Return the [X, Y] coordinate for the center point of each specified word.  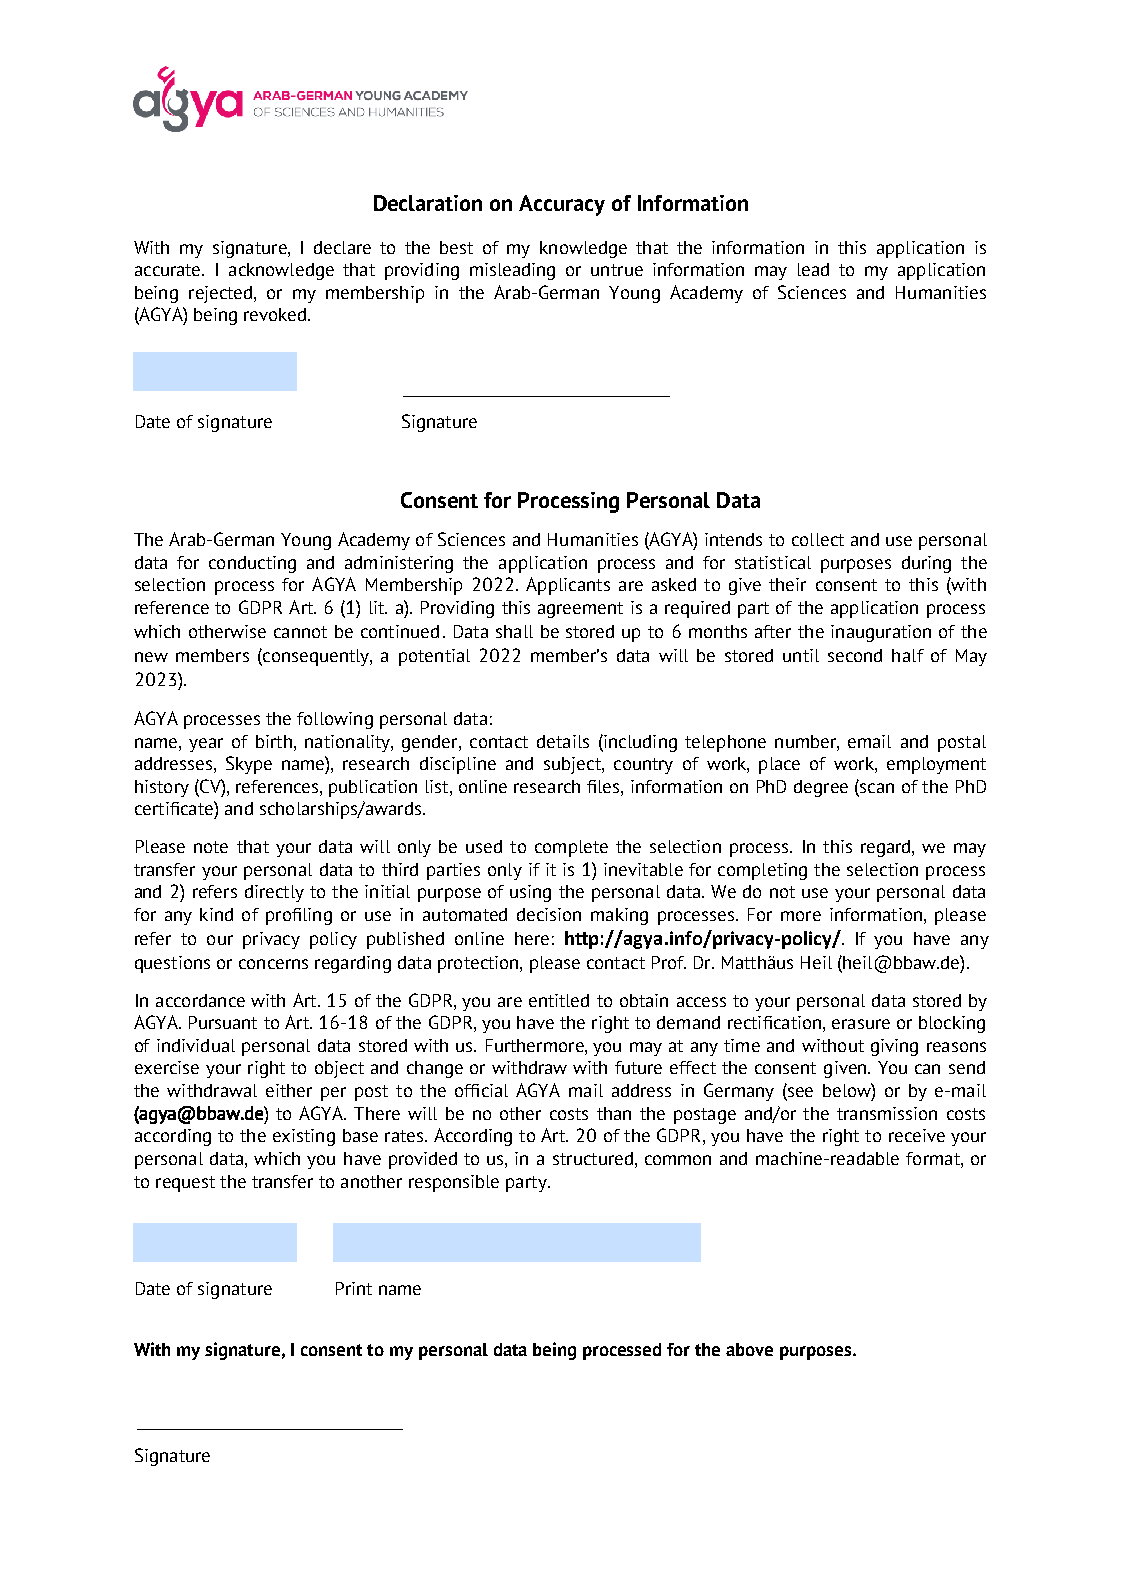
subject [573, 765]
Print [354, 1288]
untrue [617, 270]
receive [917, 1135]
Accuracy [562, 205]
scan [876, 789]
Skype [249, 765]
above [749, 1349]
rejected [222, 294]
